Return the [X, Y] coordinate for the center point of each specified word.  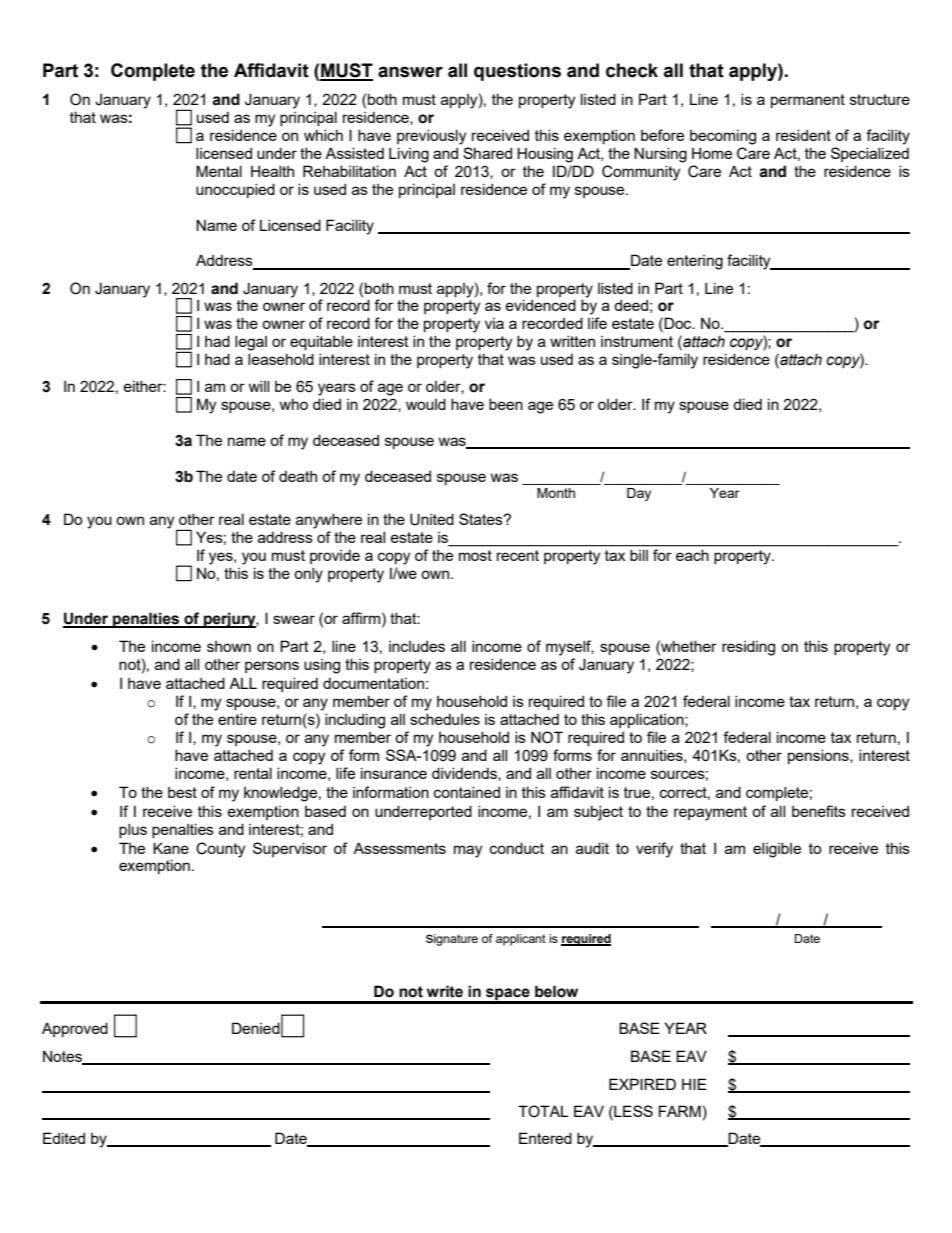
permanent [808, 101]
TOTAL [543, 1111]
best [182, 792]
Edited [64, 1138]
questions [517, 72]
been [506, 404]
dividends [465, 774]
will [259, 386]
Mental [219, 171]
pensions [819, 756]
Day [639, 494]
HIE [694, 1084]
